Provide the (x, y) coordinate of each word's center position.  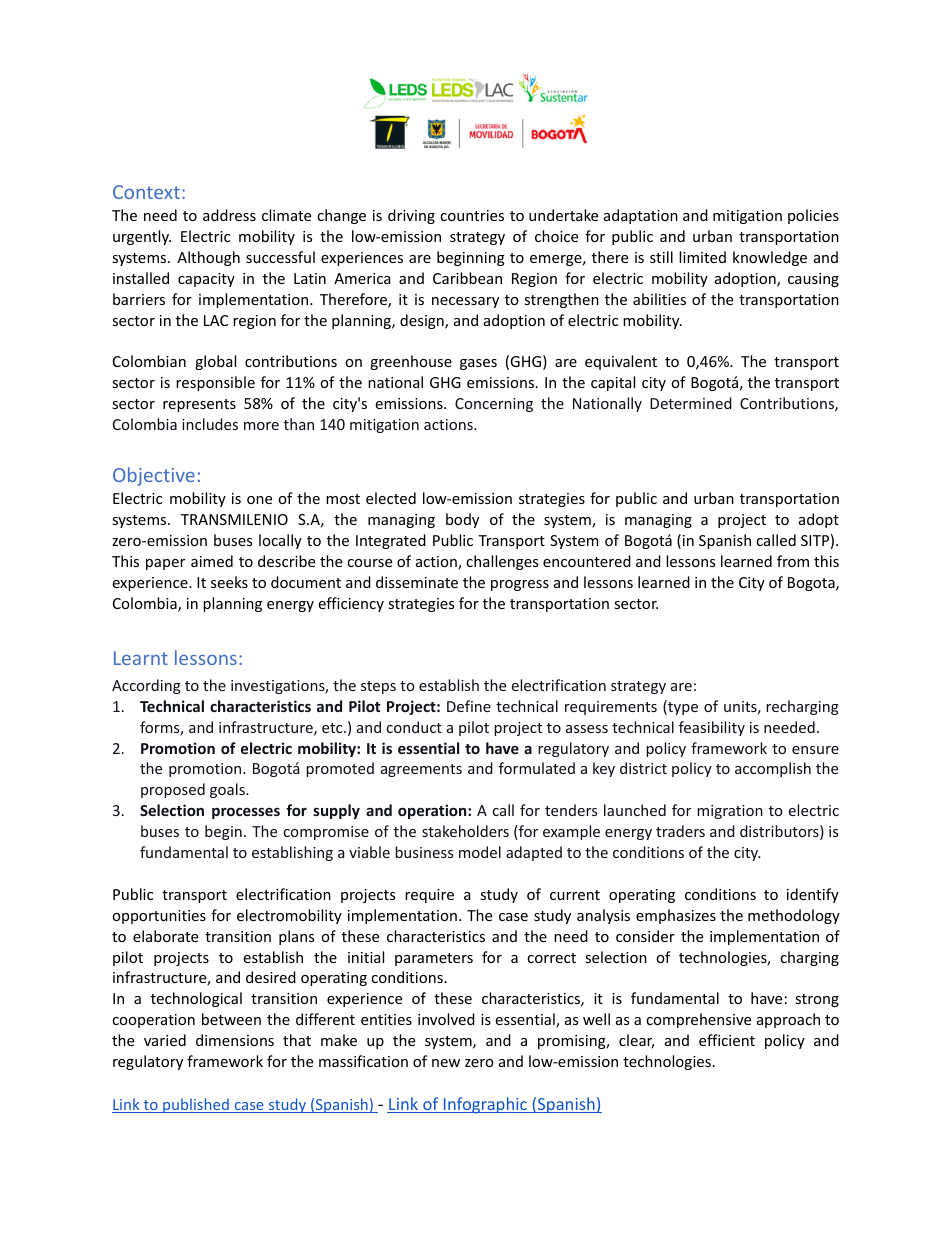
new (446, 1063)
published (196, 1105)
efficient (727, 1040)
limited (702, 257)
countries (472, 215)
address (229, 215)
